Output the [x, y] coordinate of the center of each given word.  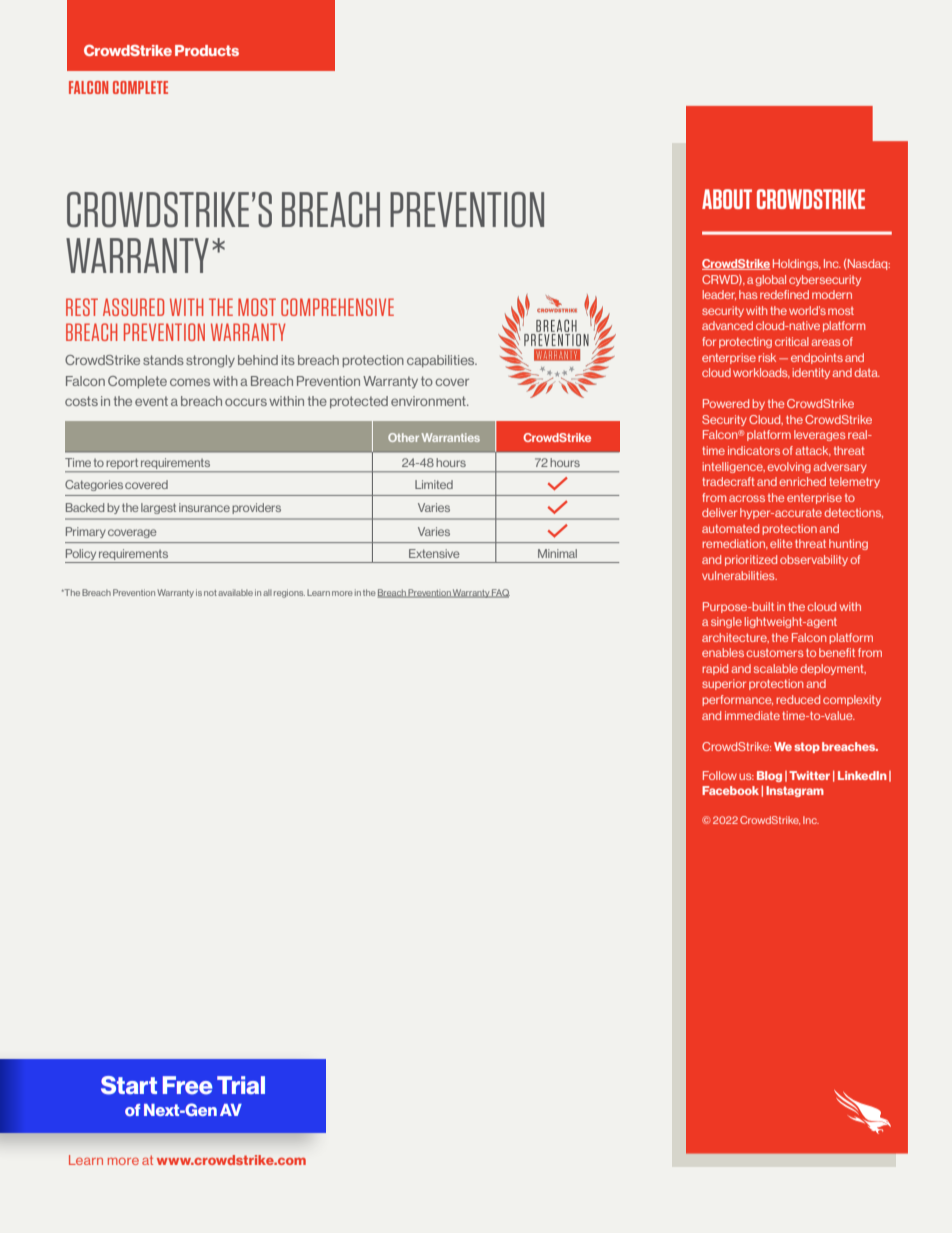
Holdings [797, 264]
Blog [769, 776]
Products [207, 50]
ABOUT [727, 199]
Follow [720, 775]
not [210, 593]
